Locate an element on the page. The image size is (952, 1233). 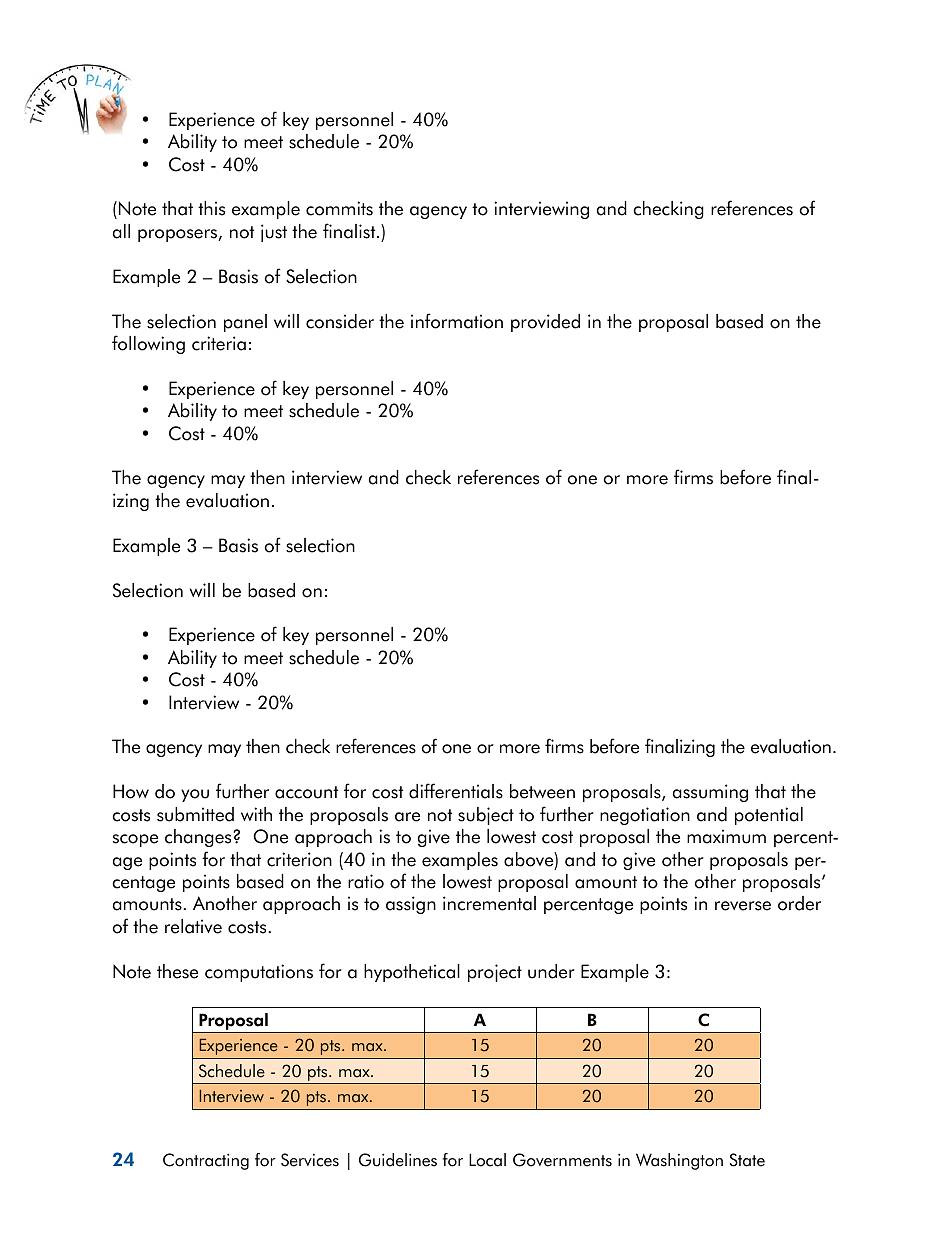
criteria is located at coordinates (219, 343).
